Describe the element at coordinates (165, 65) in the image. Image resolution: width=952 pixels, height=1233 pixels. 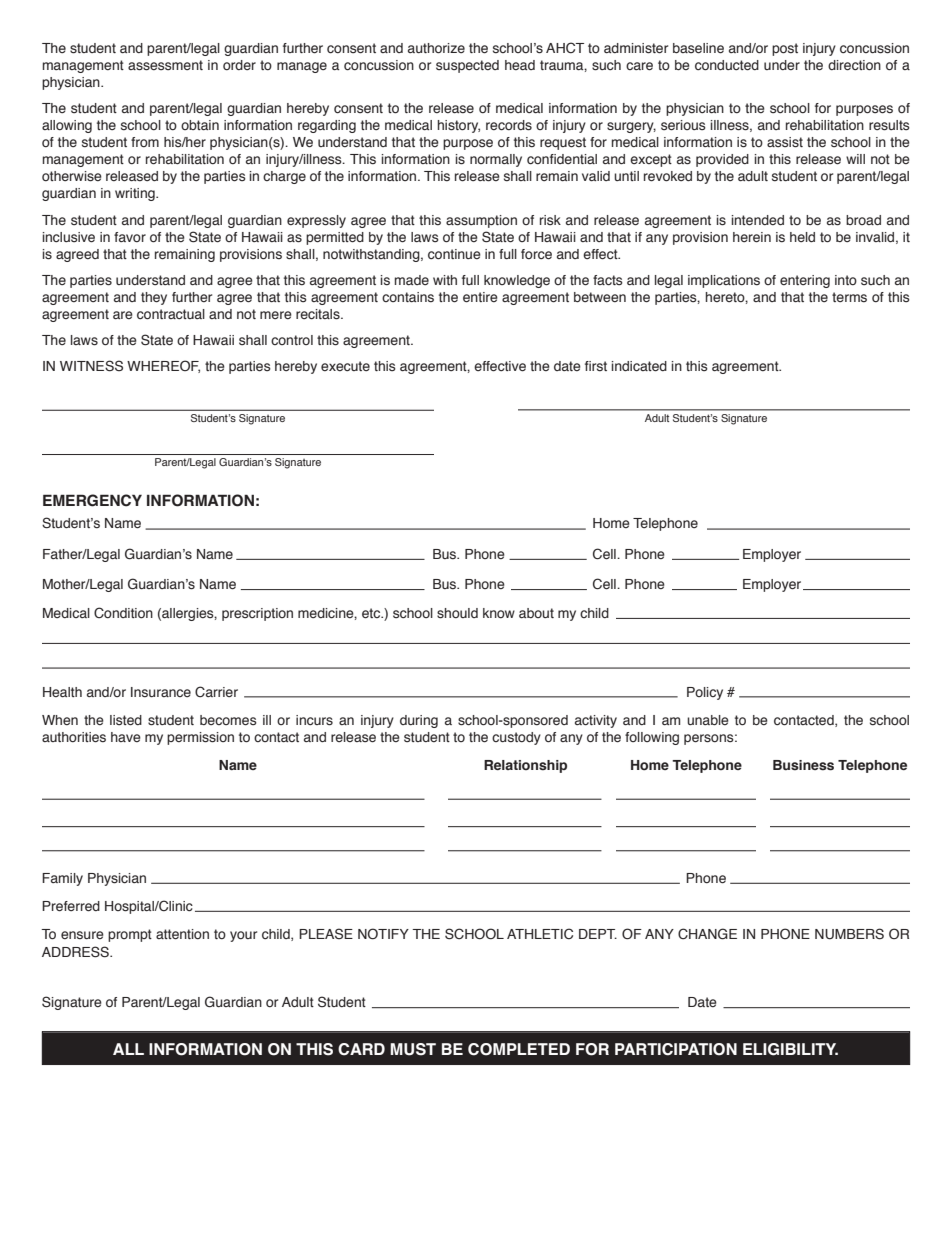
I see `assessment` at that location.
